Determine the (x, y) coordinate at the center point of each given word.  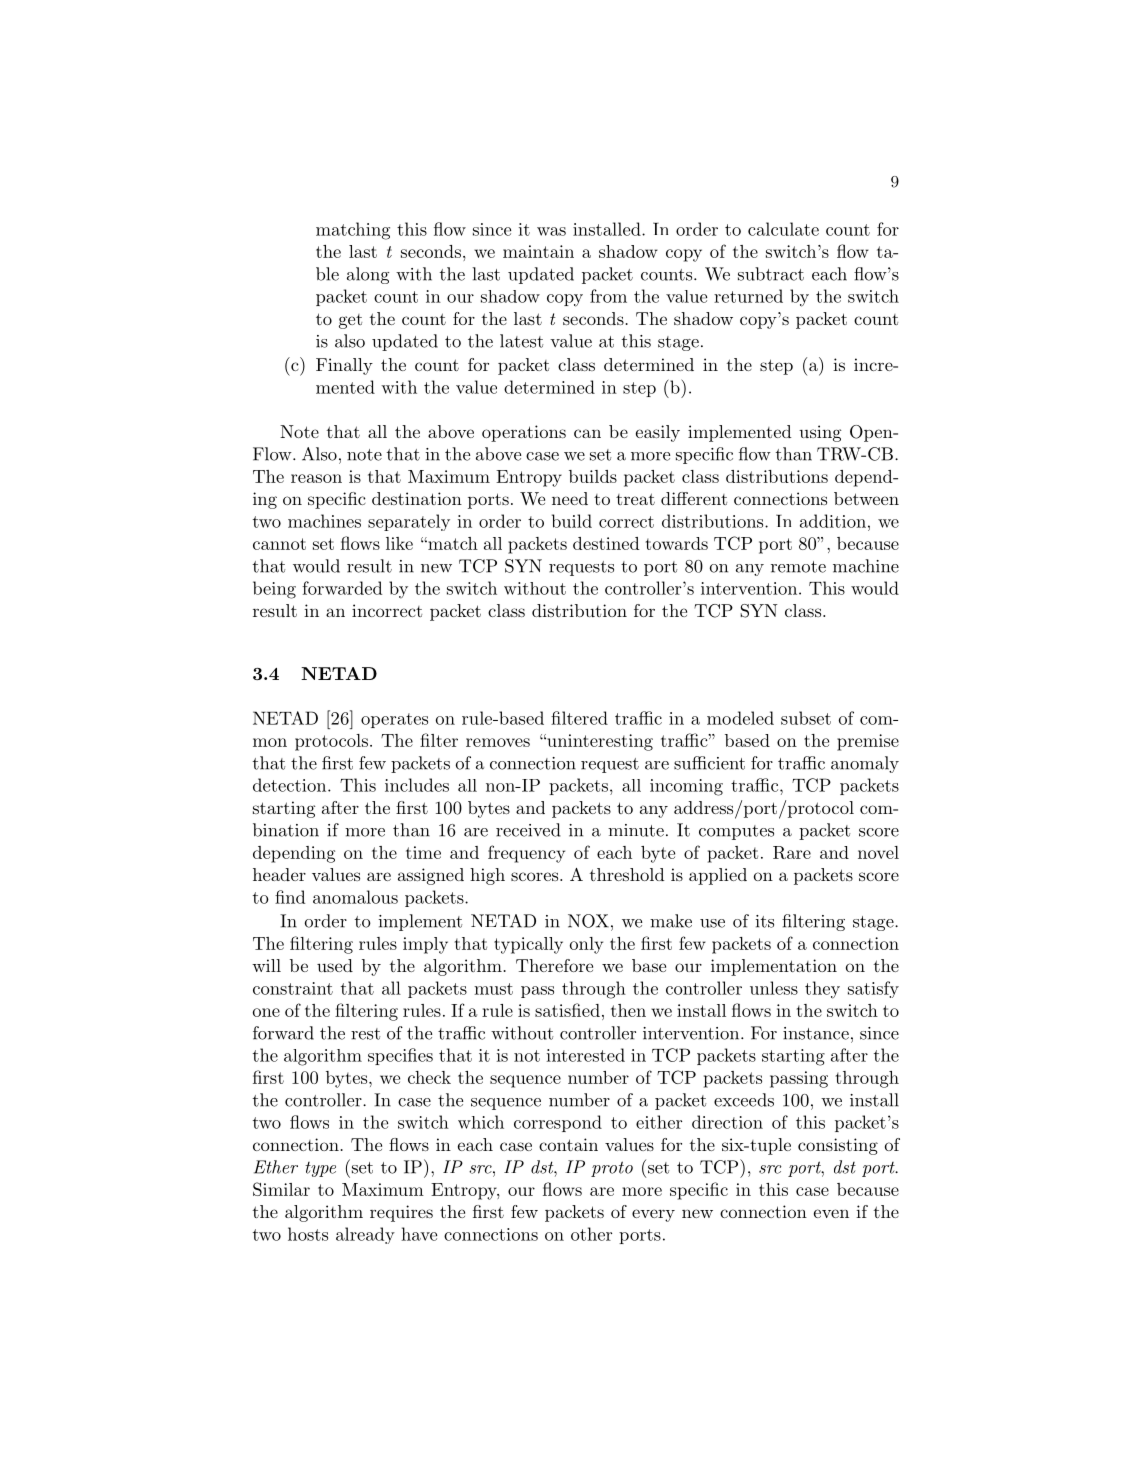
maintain (538, 251)
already (365, 1235)
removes (498, 742)
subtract (771, 274)
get (350, 321)
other (591, 1234)
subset (806, 718)
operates (394, 720)
